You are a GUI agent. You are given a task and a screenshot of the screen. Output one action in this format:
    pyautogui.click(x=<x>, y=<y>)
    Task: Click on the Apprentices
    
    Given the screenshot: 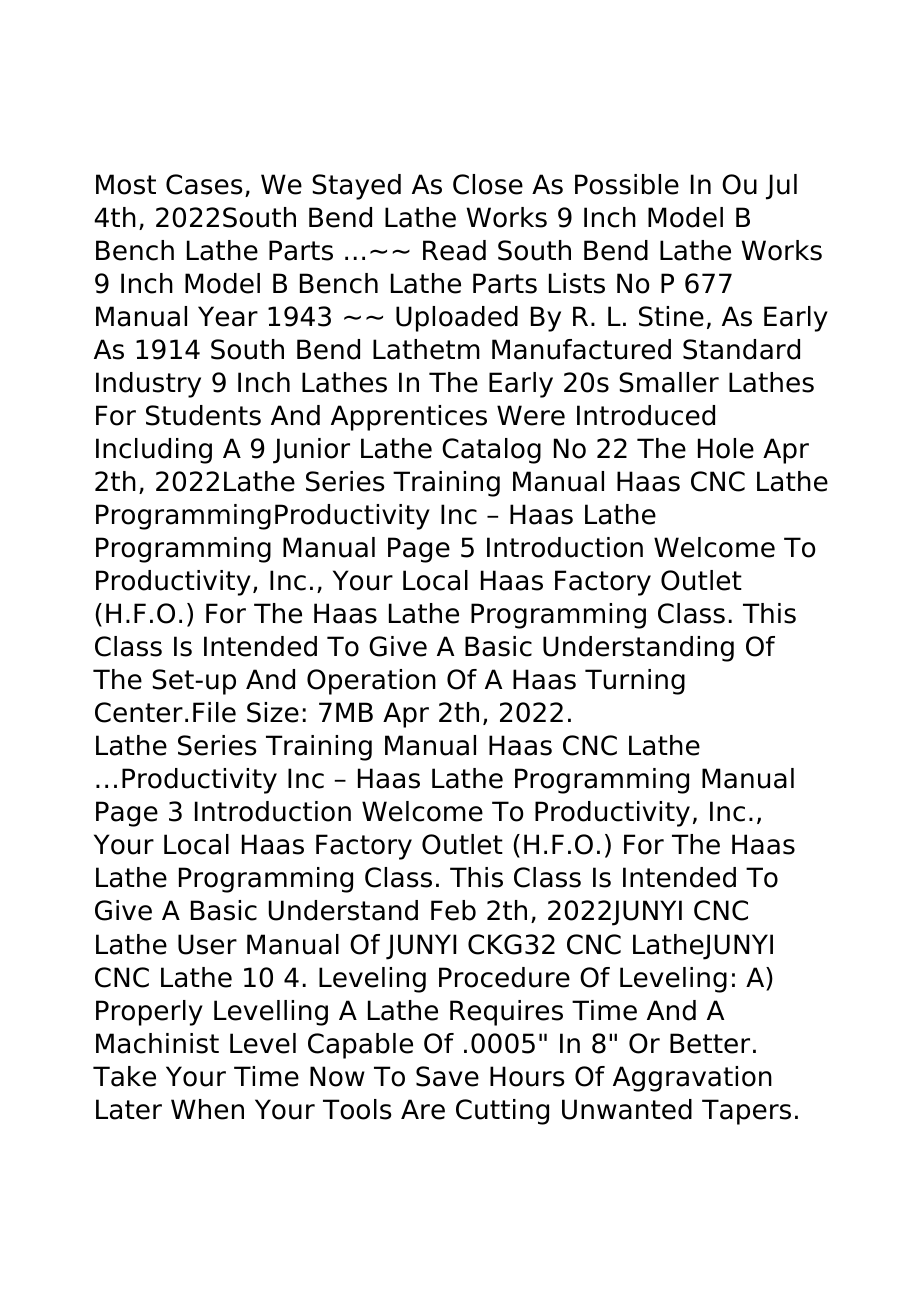 What is the action you would take?
    pyautogui.click(x=409, y=418)
